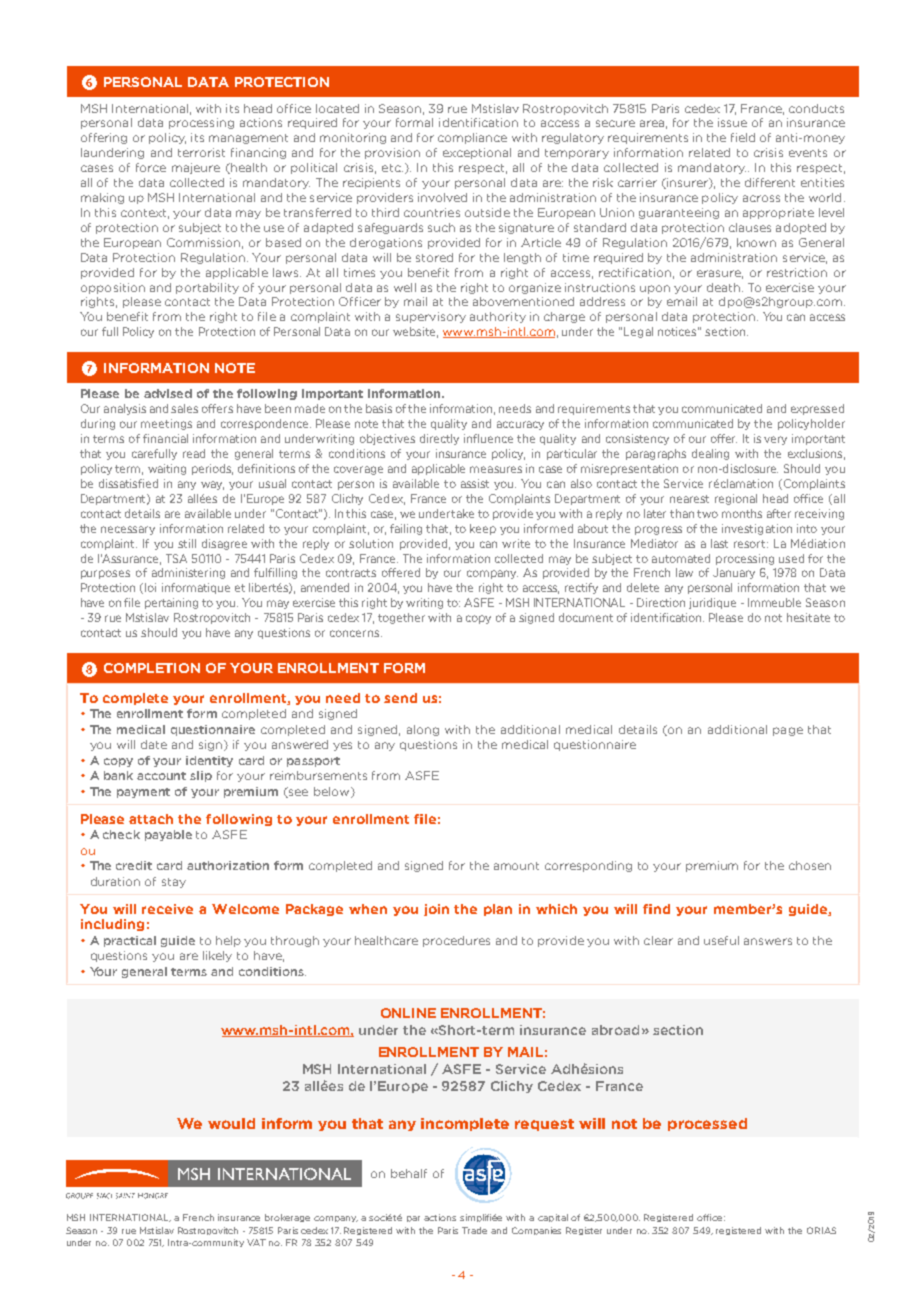 The image size is (924, 1308). Describe the element at coordinates (256, 1242) in the page. I see `VAT` at that location.
